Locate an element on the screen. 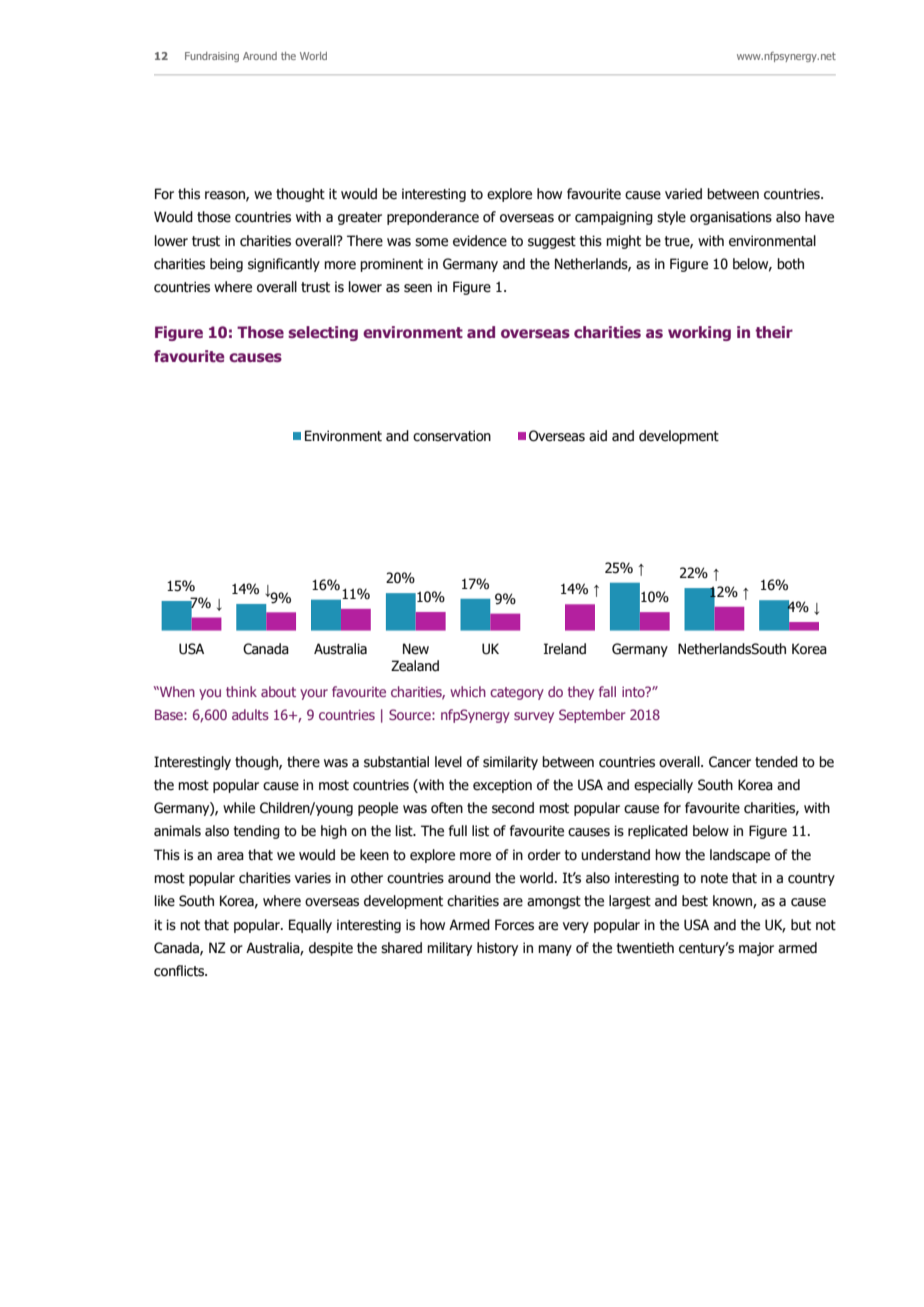 The height and width of the screenshot is (1307, 924). preponderance is located at coordinates (433, 218).
